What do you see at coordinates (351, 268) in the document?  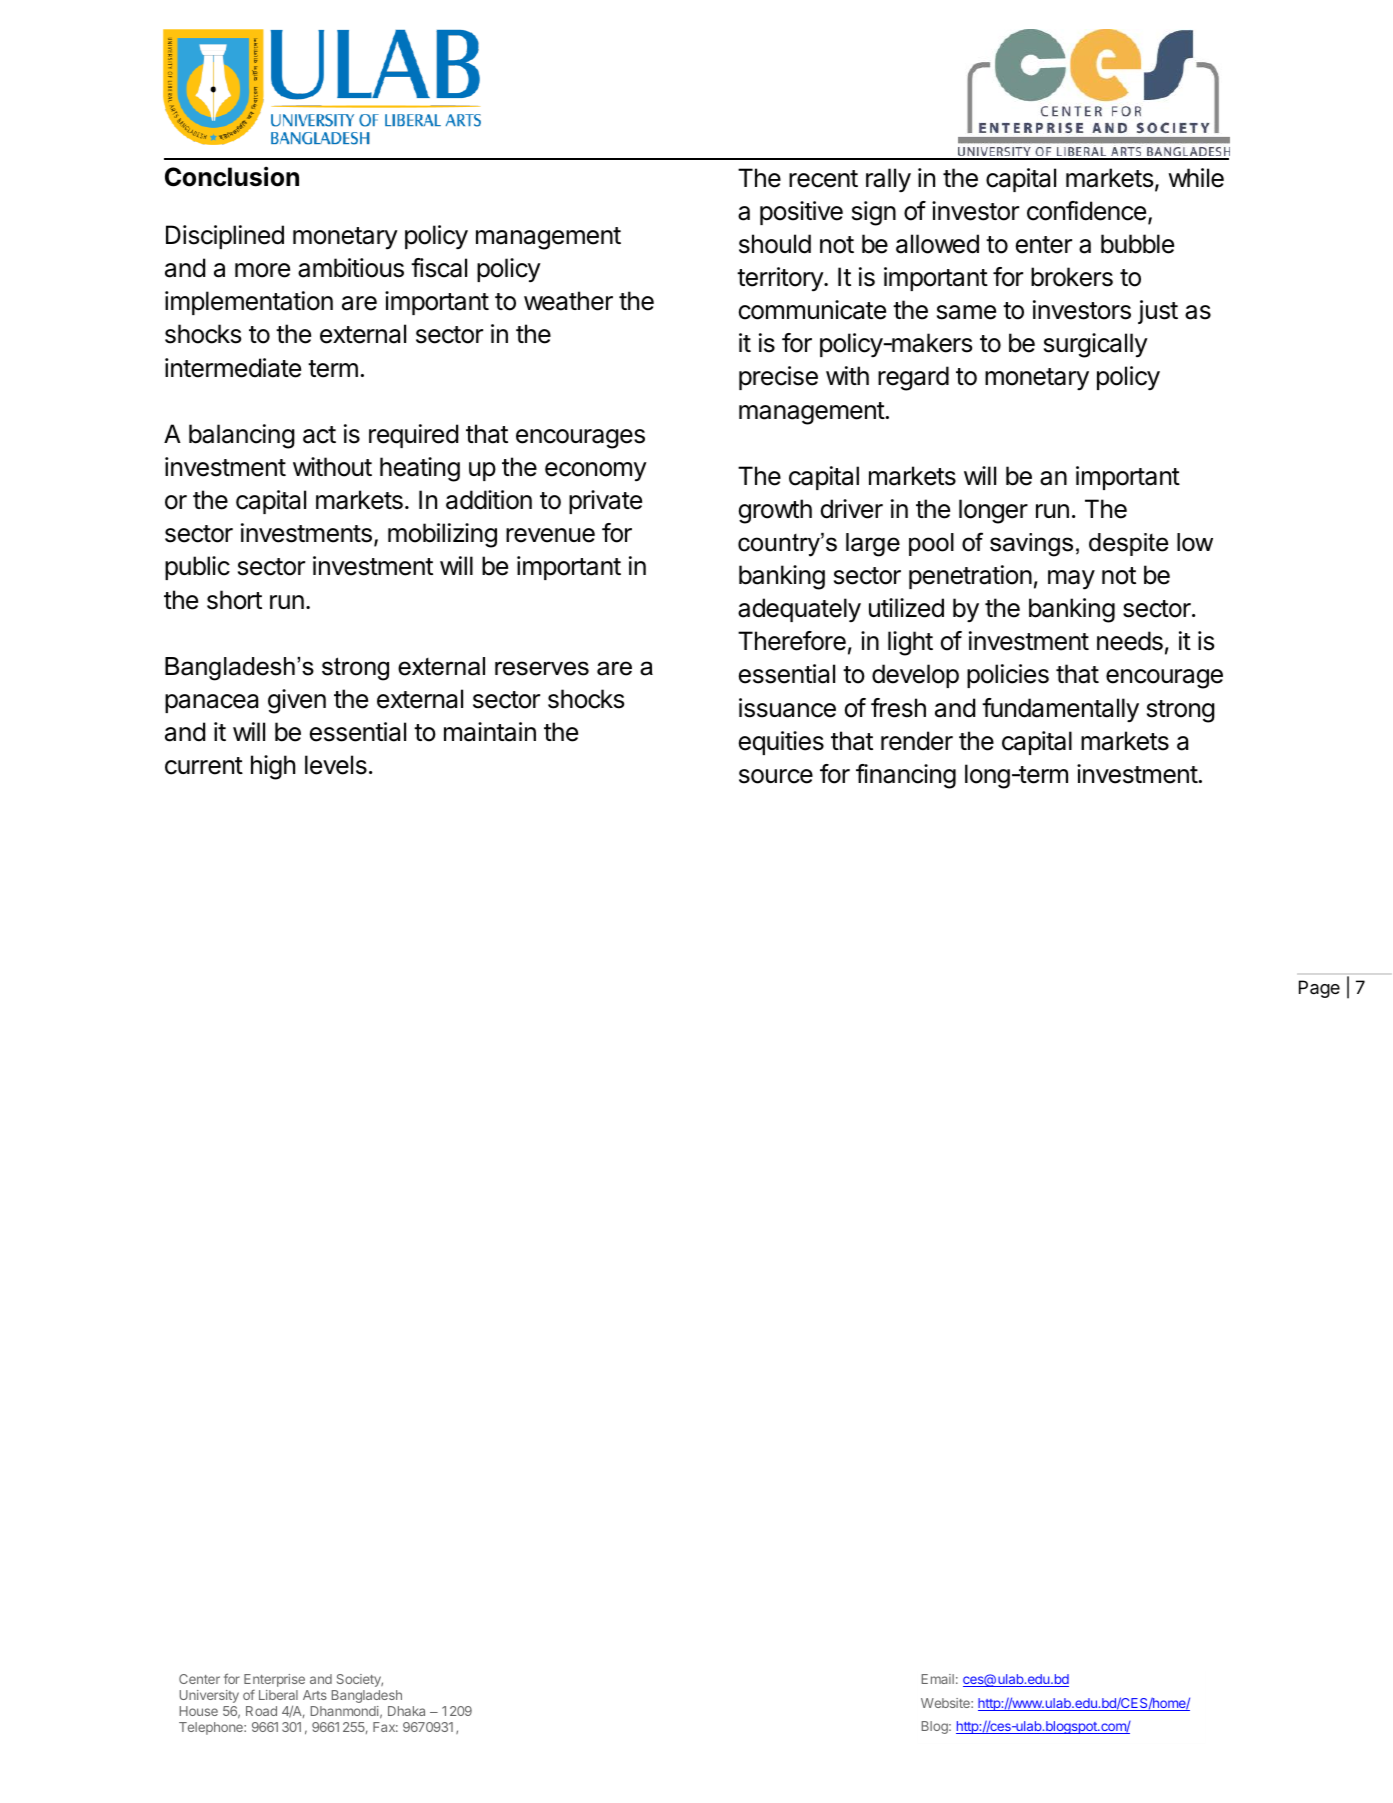 I see `ambitious` at bounding box center [351, 268].
